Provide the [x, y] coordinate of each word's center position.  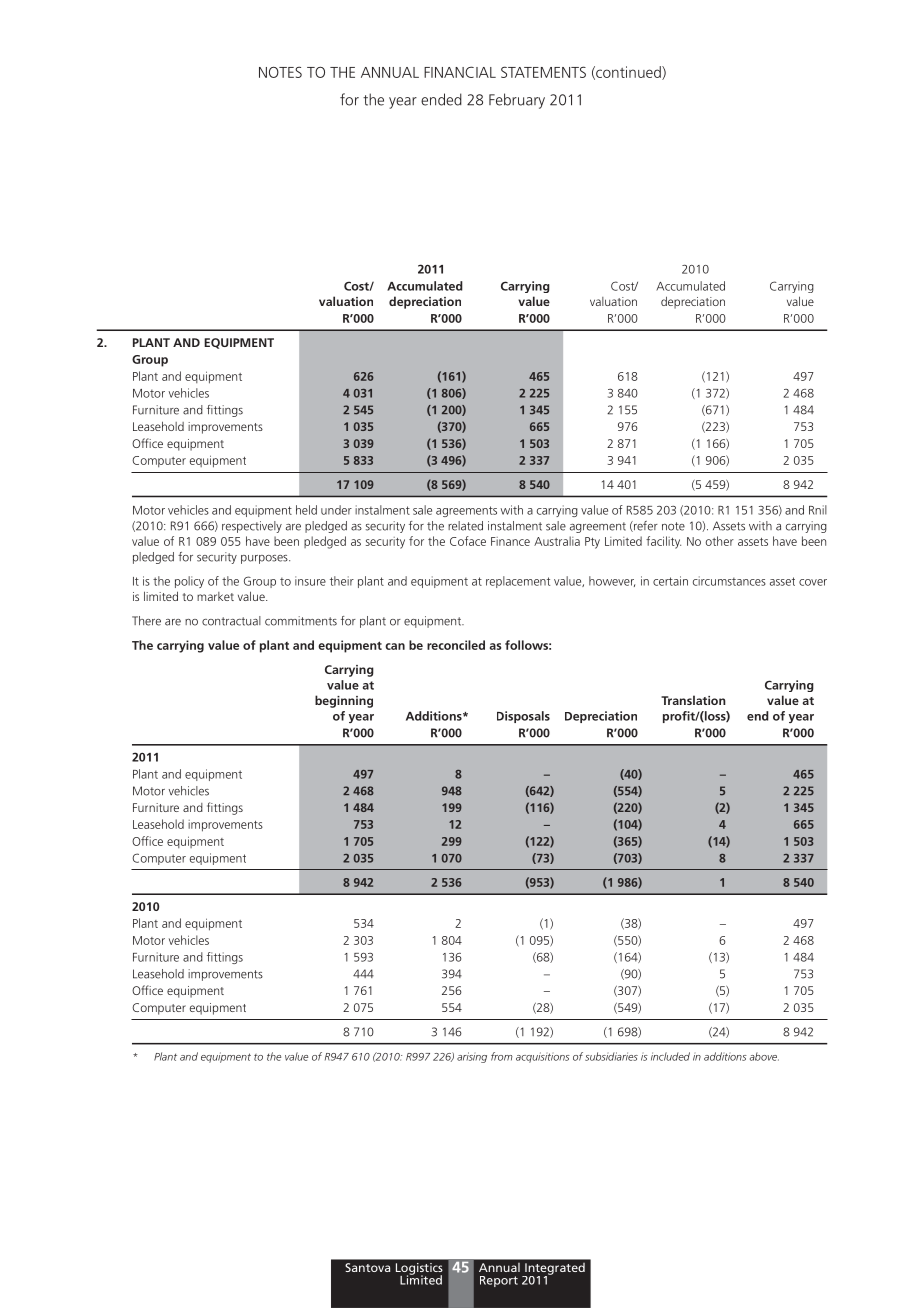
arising [472, 1057]
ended [441, 99]
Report [499, 1281]
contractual [231, 621]
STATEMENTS [543, 72]
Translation [693, 700]
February [517, 101]
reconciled [456, 645]
